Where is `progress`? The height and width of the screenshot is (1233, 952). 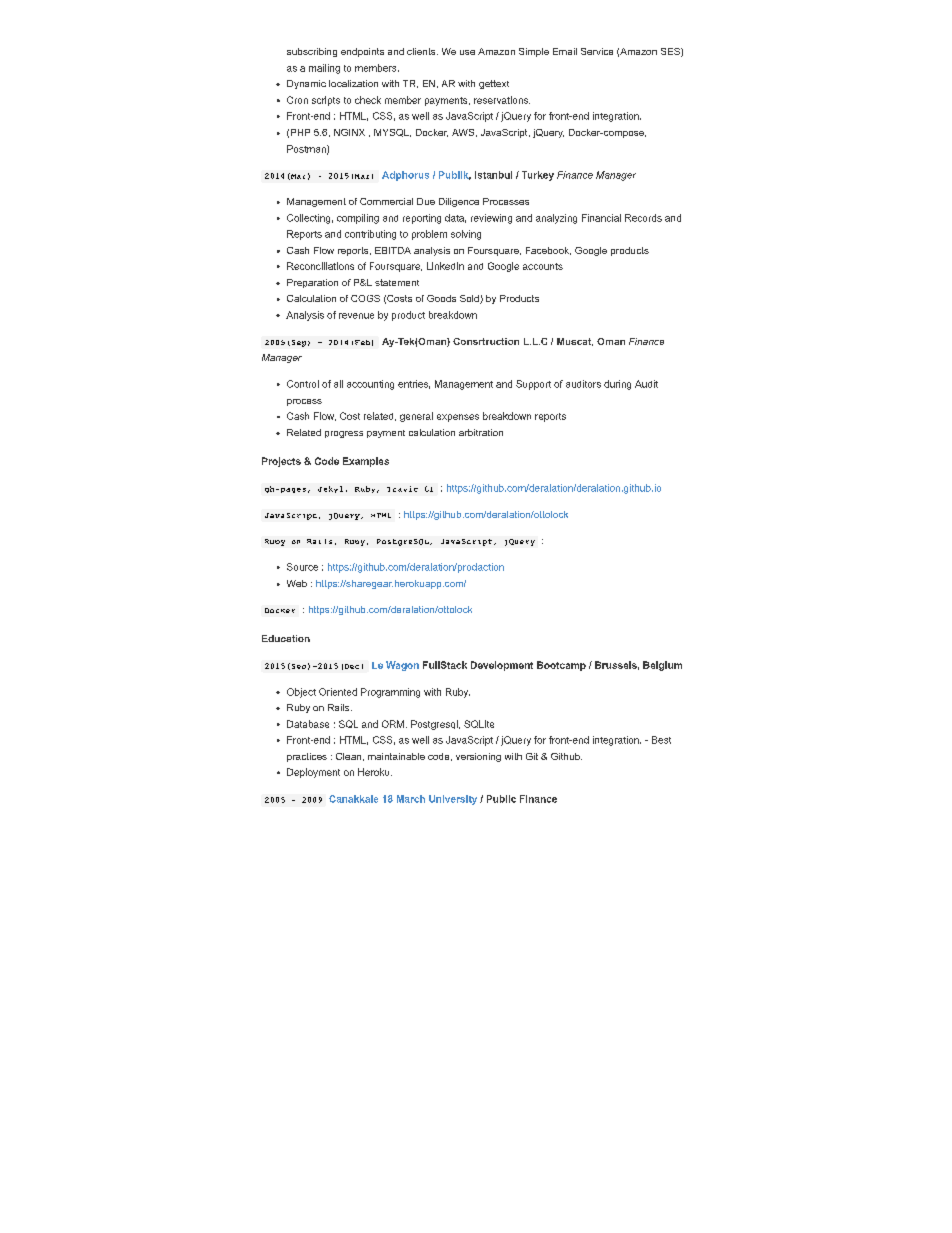
progress is located at coordinates (344, 434).
